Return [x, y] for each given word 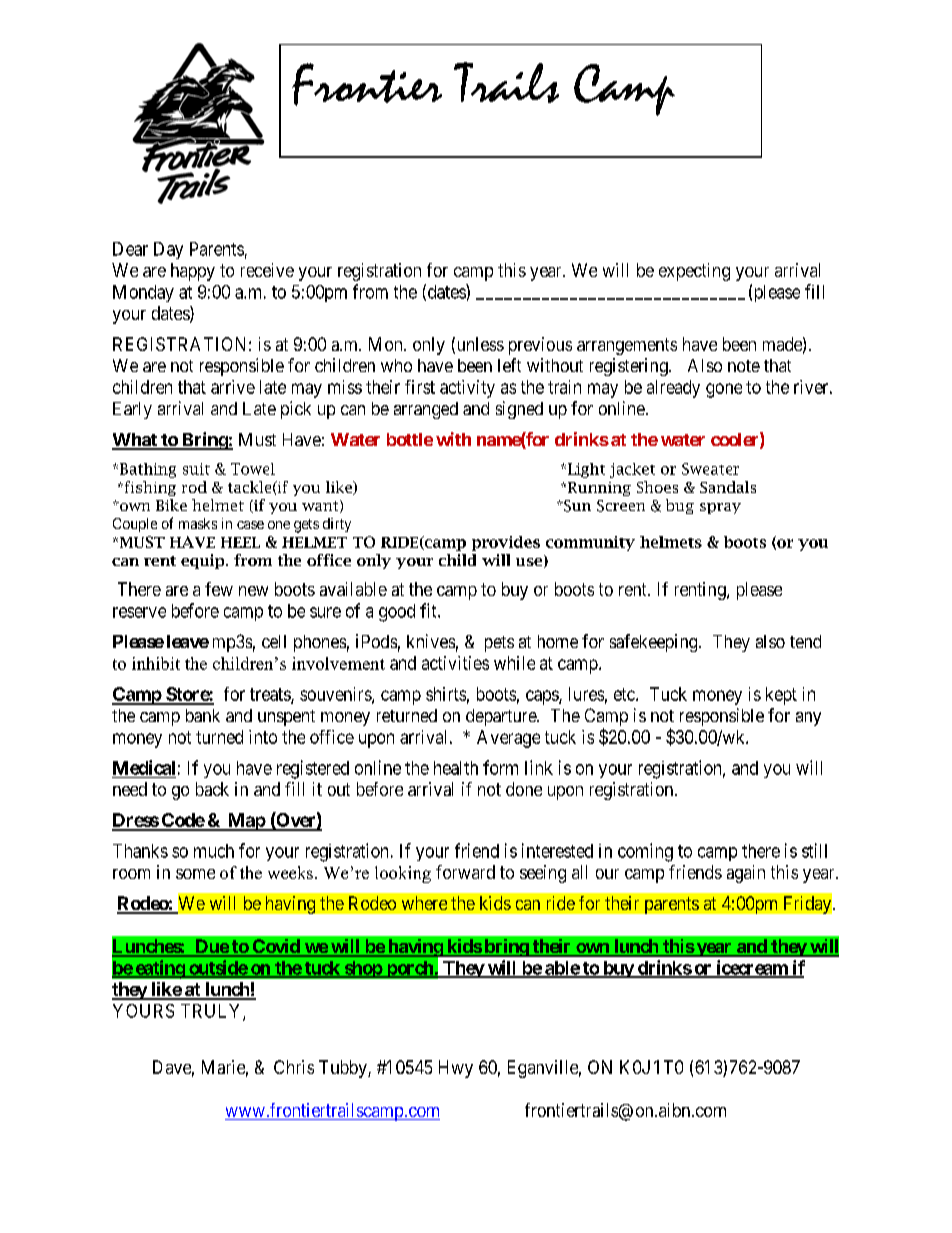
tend [805, 641]
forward [465, 872]
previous [540, 346]
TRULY [212, 1012]
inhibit [156, 663]
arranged [426, 410]
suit [196, 469]
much [214, 851]
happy [193, 272]
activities [455, 663]
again [746, 874]
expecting [694, 272]
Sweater [710, 469]
